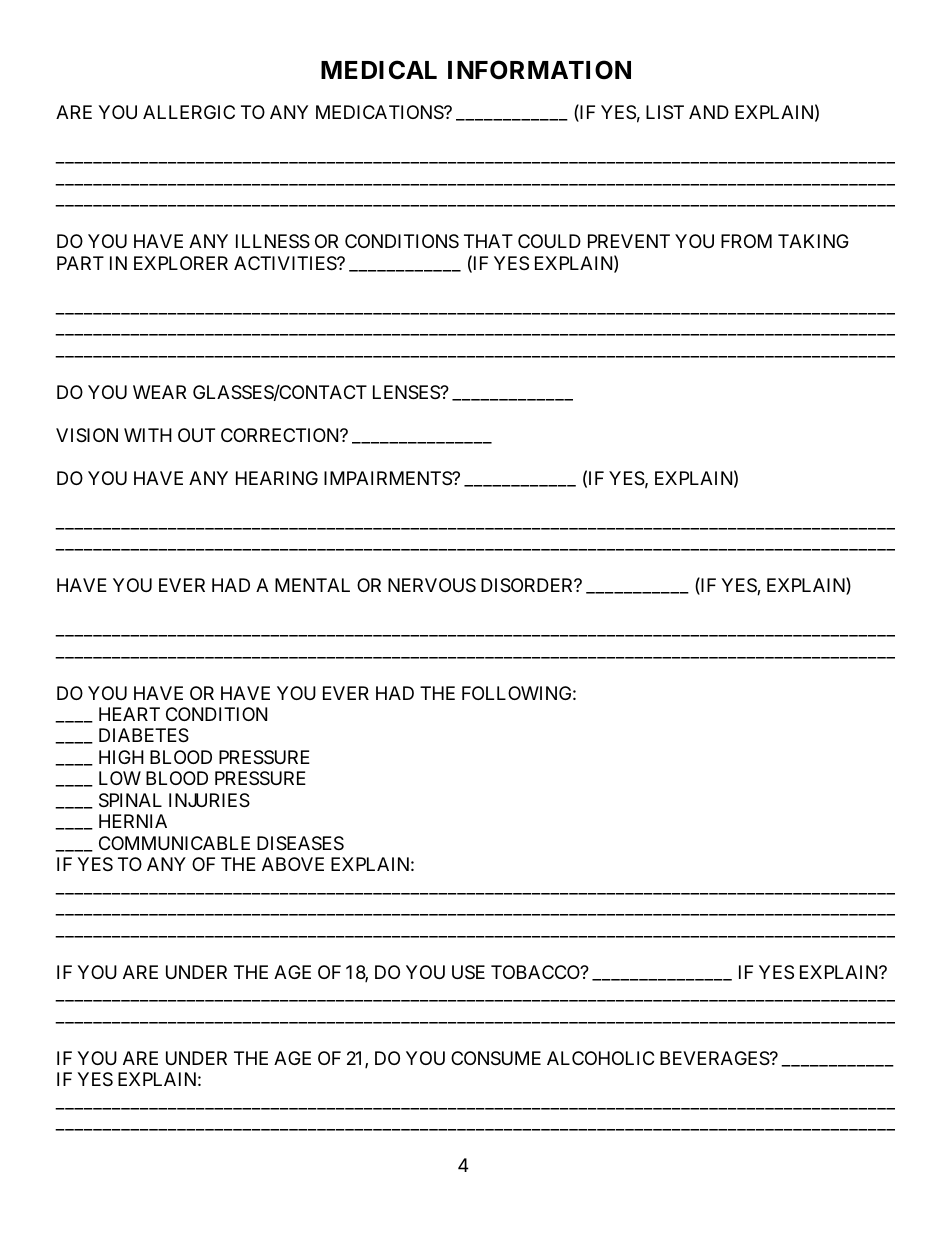 The image size is (952, 1233). I want to click on COMMUNICABLE, so click(174, 843).
